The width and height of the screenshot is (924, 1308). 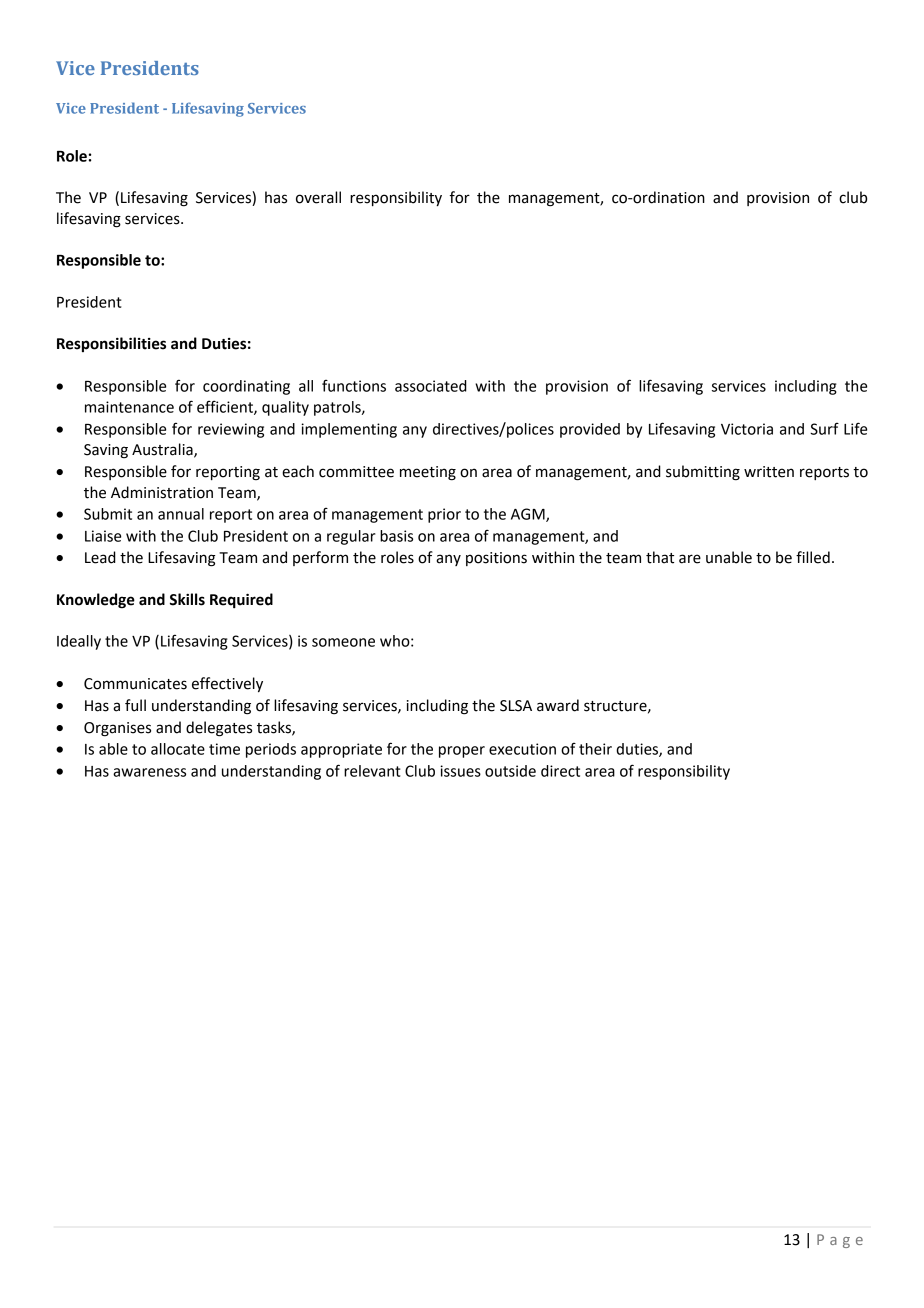 I want to click on Administration, so click(x=162, y=492).
